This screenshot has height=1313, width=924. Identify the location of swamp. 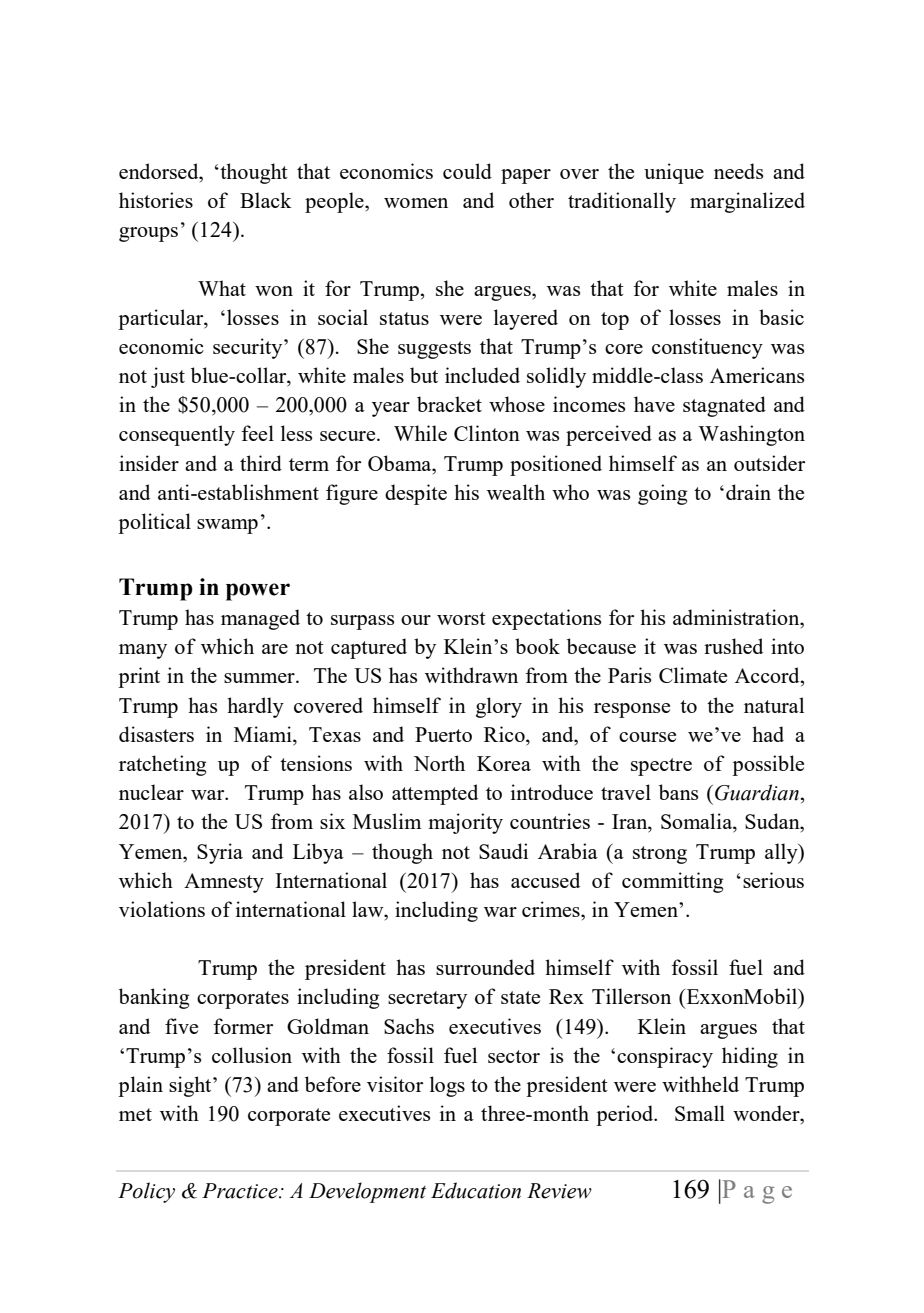
(227, 526).
